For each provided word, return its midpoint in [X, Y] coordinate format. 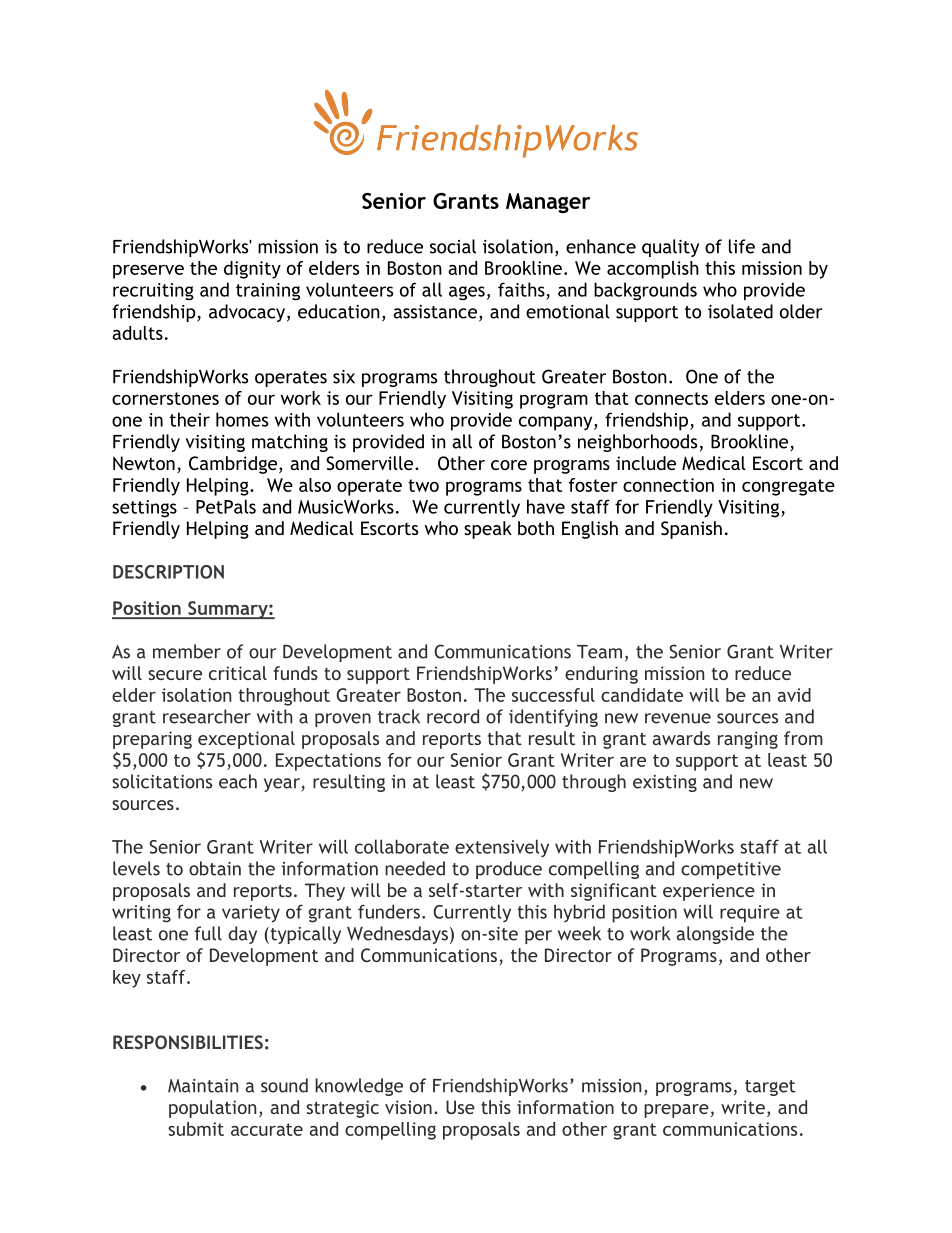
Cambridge [234, 465]
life [742, 246]
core [509, 465]
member [187, 651]
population [212, 1109]
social [453, 246]
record [453, 716]
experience [709, 892]
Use [460, 1107]
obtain [215, 868]
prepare [676, 1111]
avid [794, 695]
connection [668, 485]
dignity [252, 270]
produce [509, 870]
